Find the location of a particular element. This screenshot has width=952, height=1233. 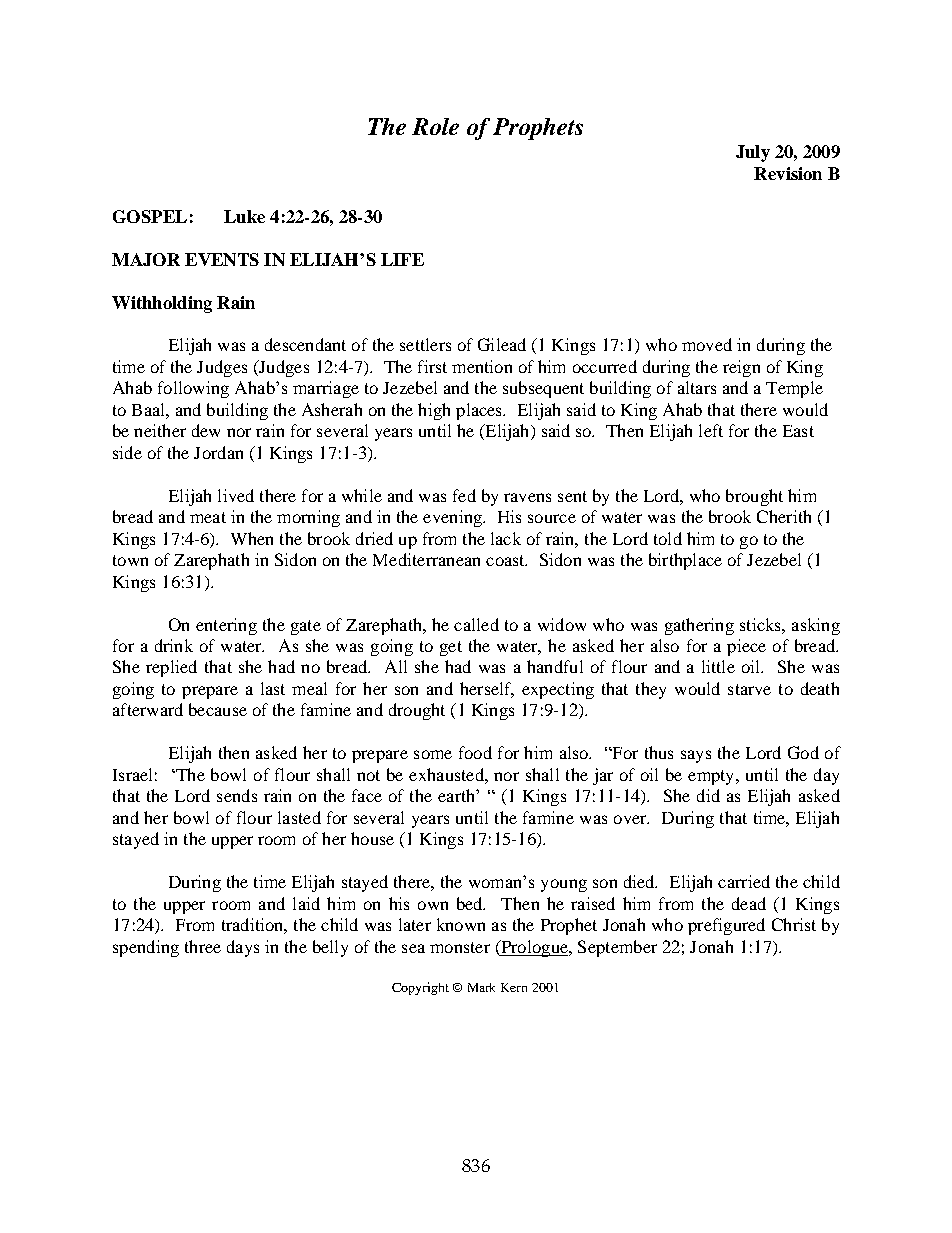

Luke is located at coordinates (244, 216).
